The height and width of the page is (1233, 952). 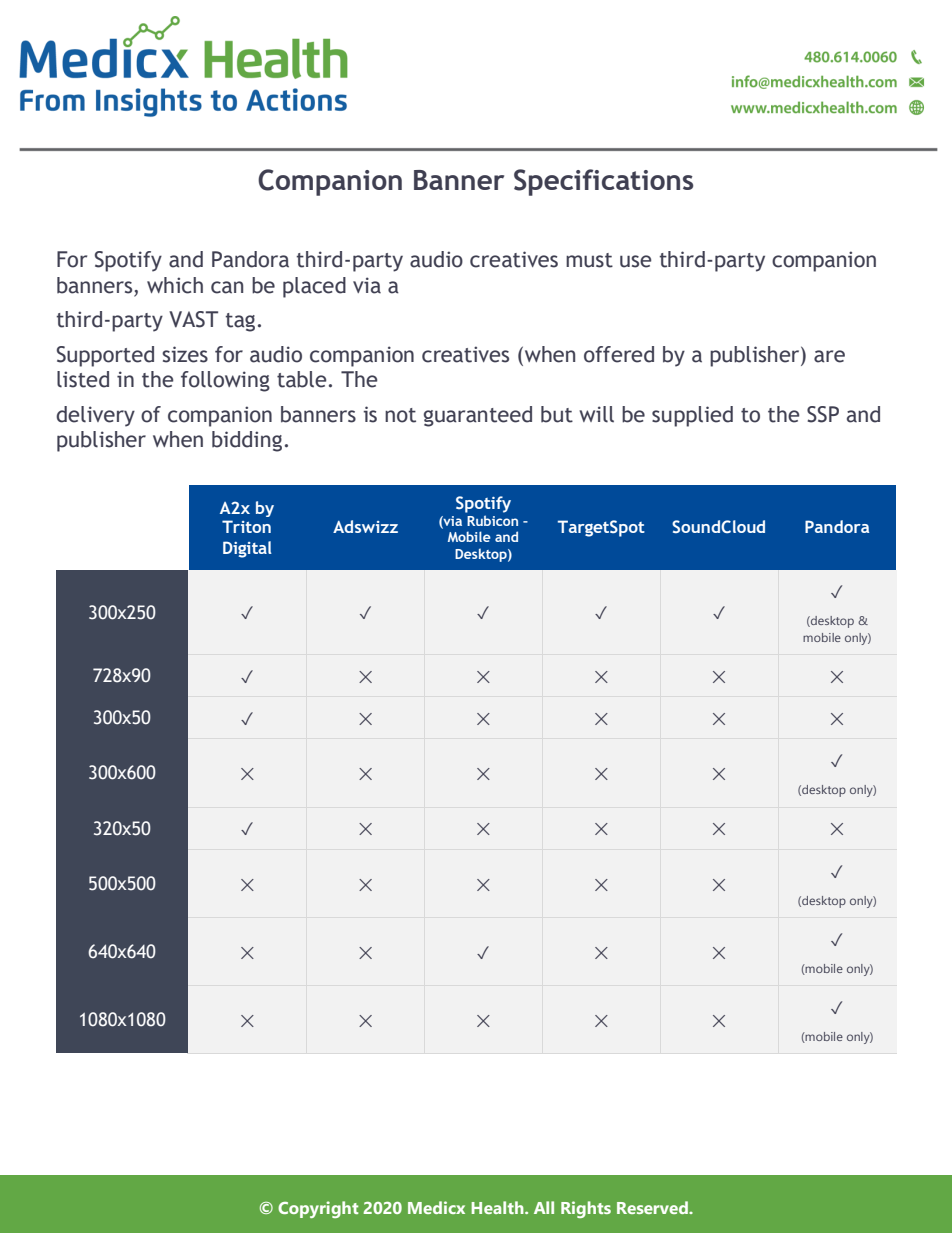 I want to click on which, so click(x=175, y=285).
